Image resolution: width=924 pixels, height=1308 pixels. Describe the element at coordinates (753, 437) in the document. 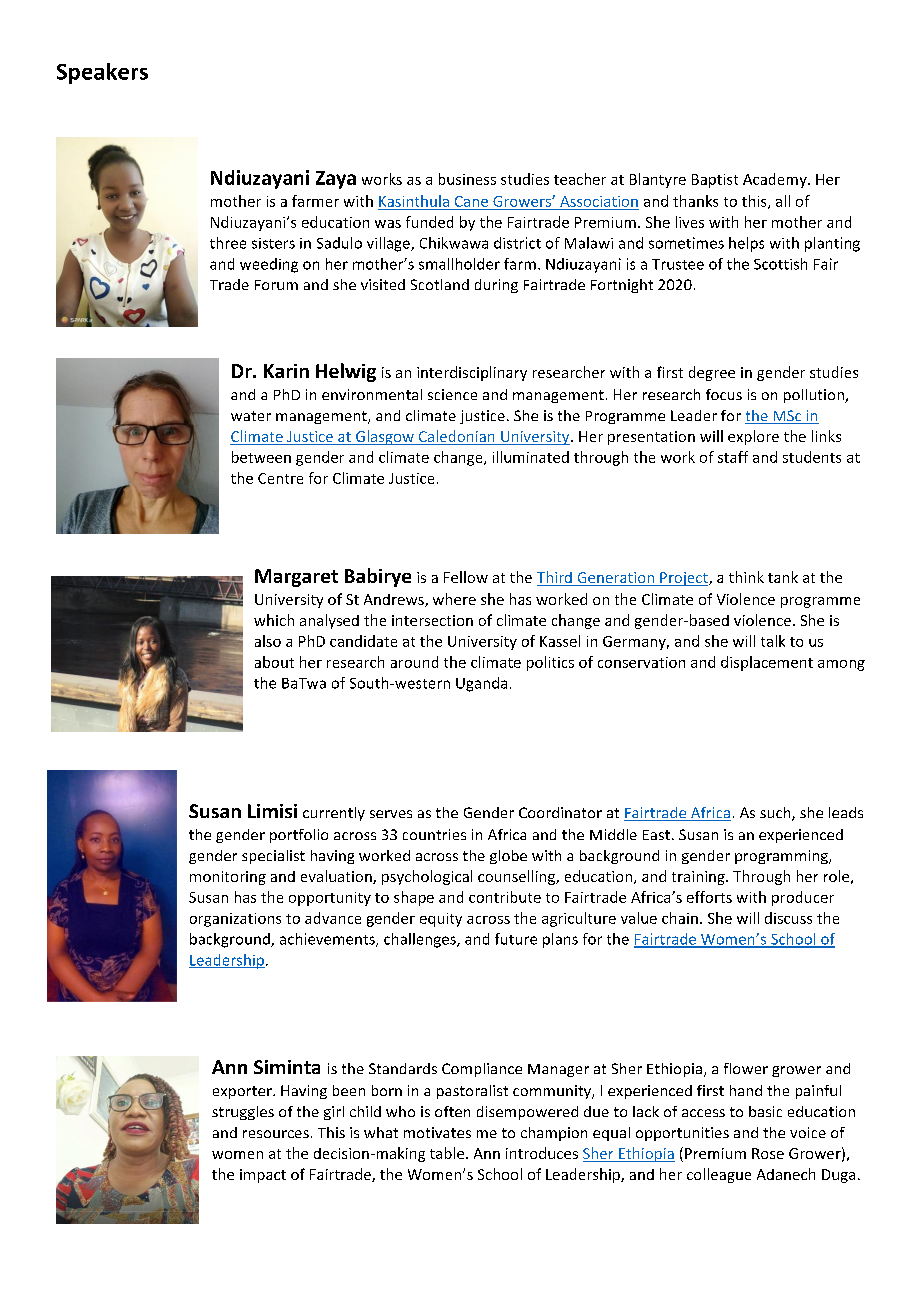

I see `explore` at that location.
